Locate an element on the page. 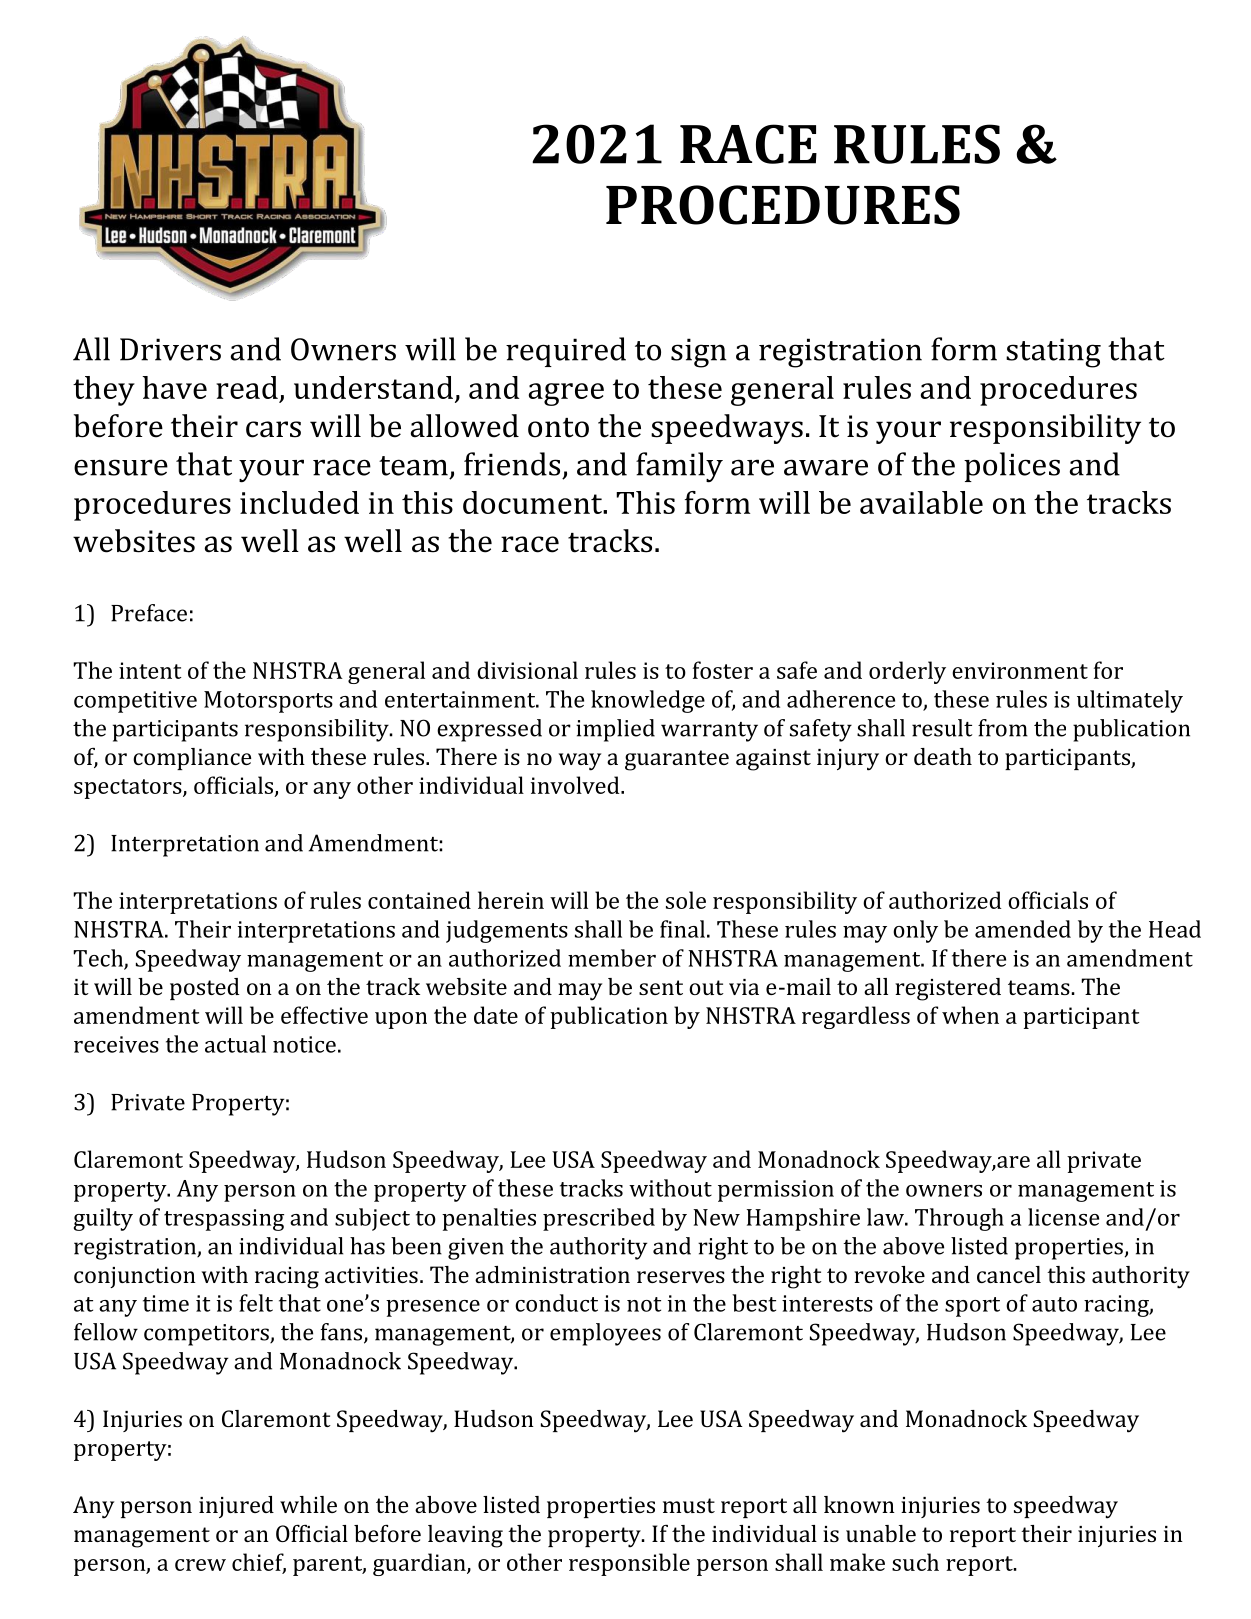  member is located at coordinates (612, 958).
